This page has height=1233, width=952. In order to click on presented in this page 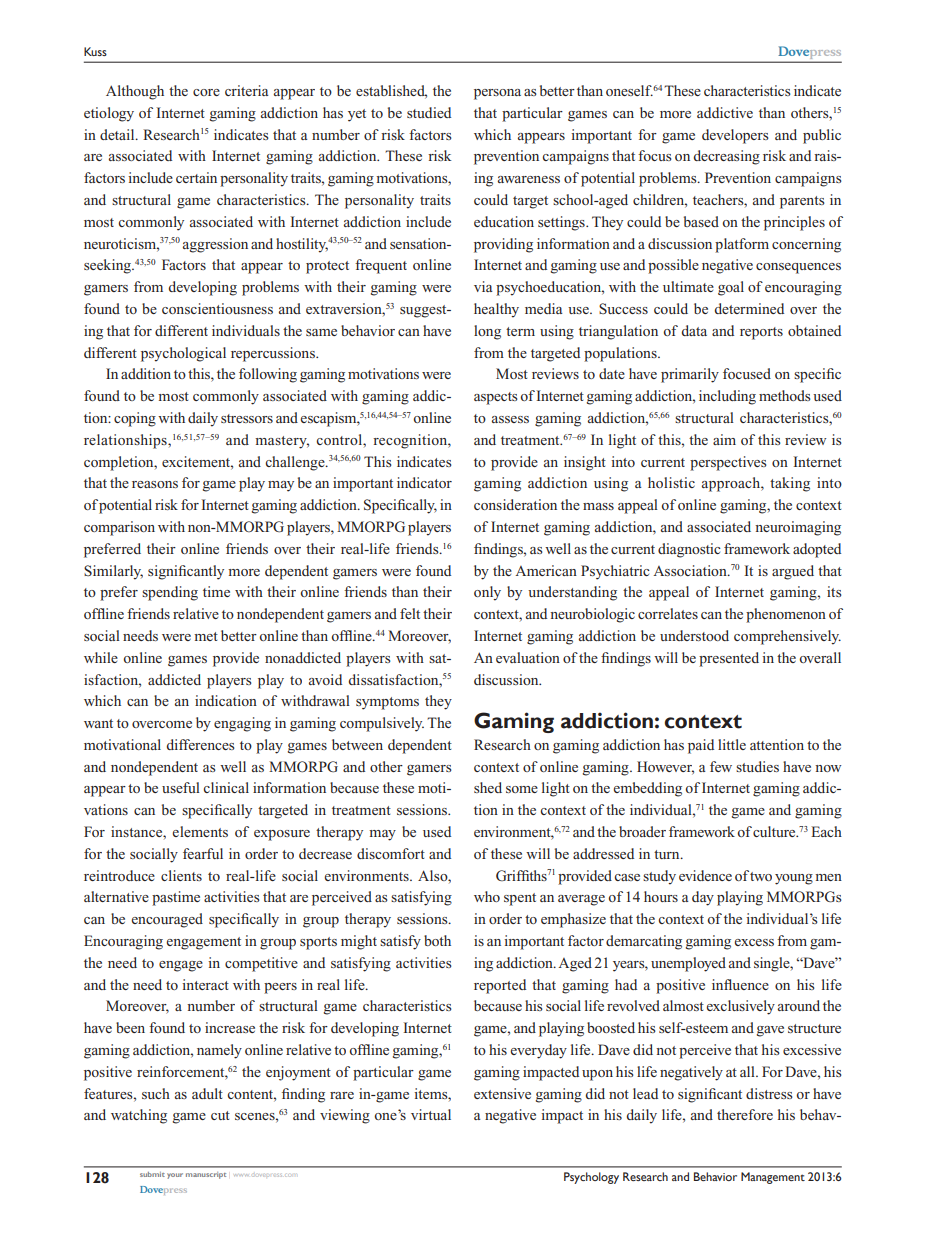, I will do `click(729, 659)`.
